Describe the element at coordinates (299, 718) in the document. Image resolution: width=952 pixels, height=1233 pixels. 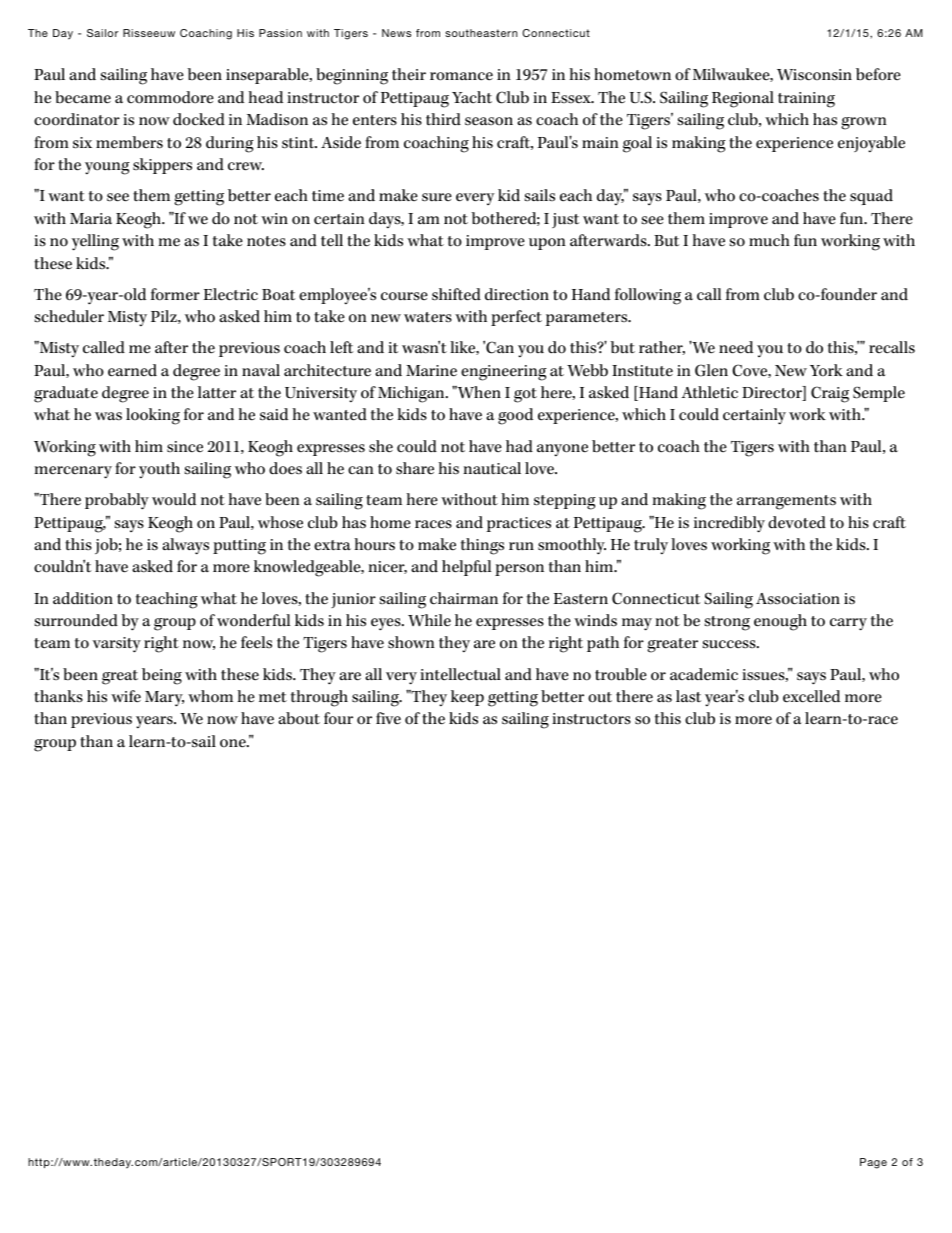
I see `about` at that location.
